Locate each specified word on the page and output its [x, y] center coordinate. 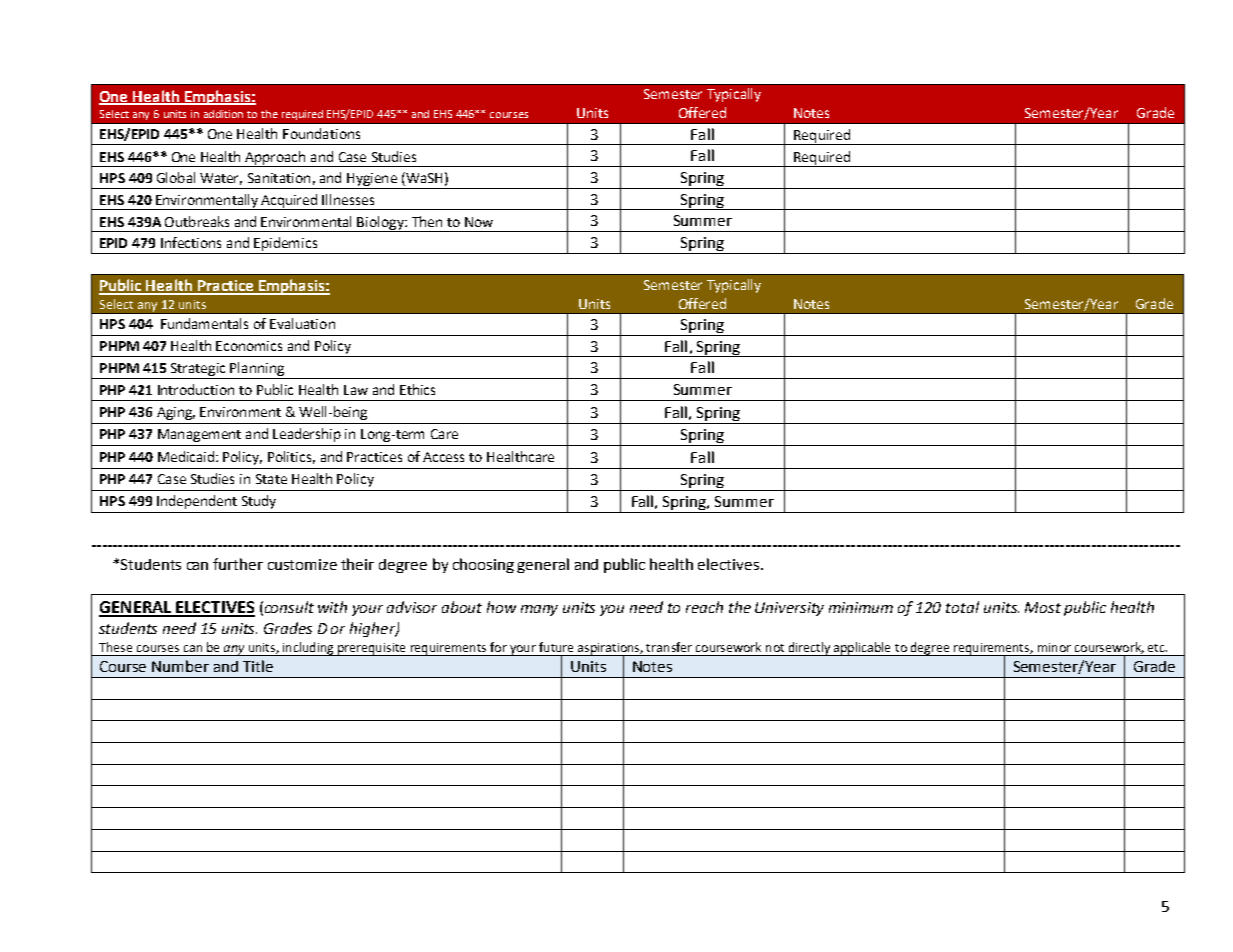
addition [223, 114]
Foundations [321, 133]
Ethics [417, 389]
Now [479, 222]
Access [443, 457]
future [556, 647]
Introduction [196, 389]
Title [258, 666]
